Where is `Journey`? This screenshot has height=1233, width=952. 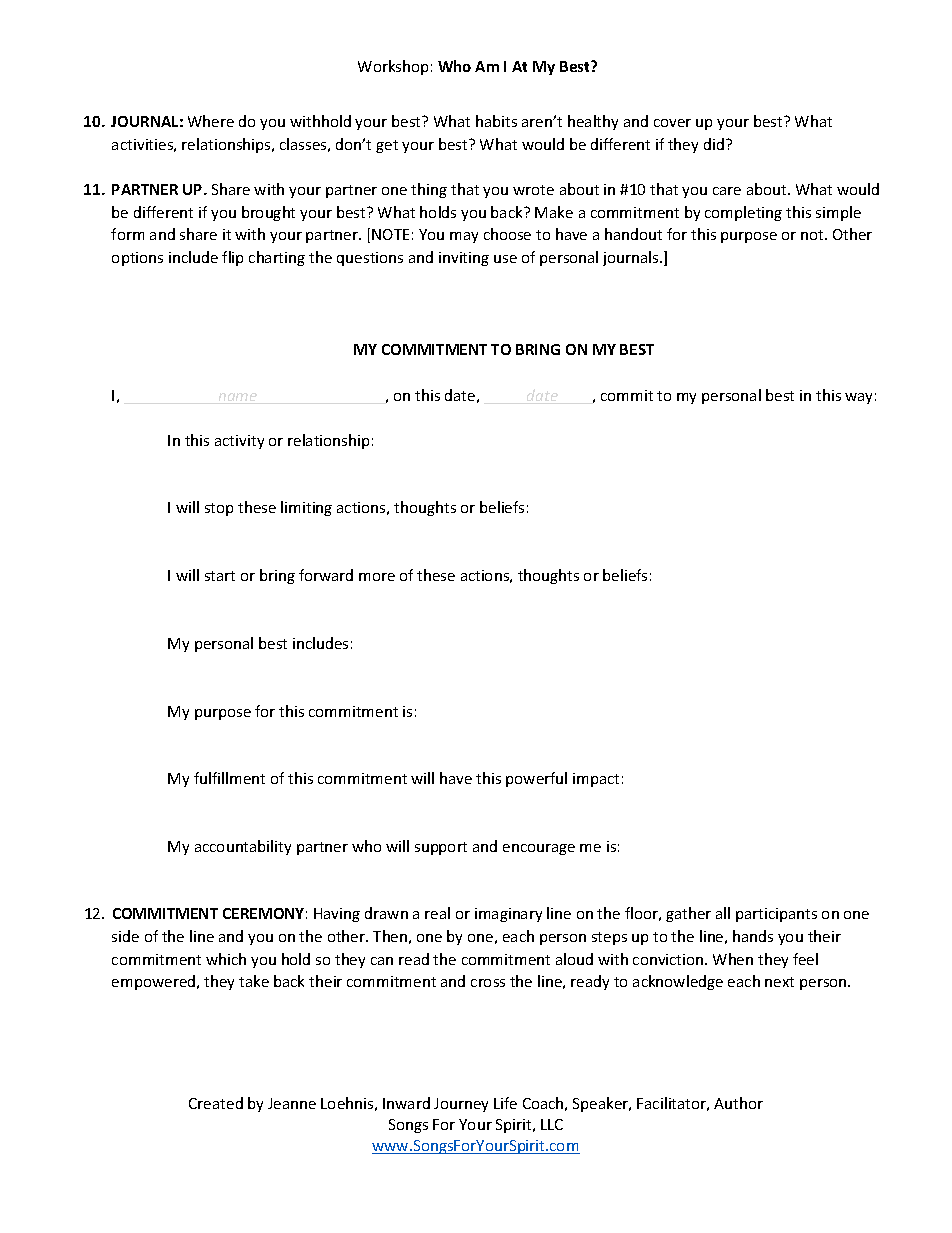 Journey is located at coordinates (461, 1105).
